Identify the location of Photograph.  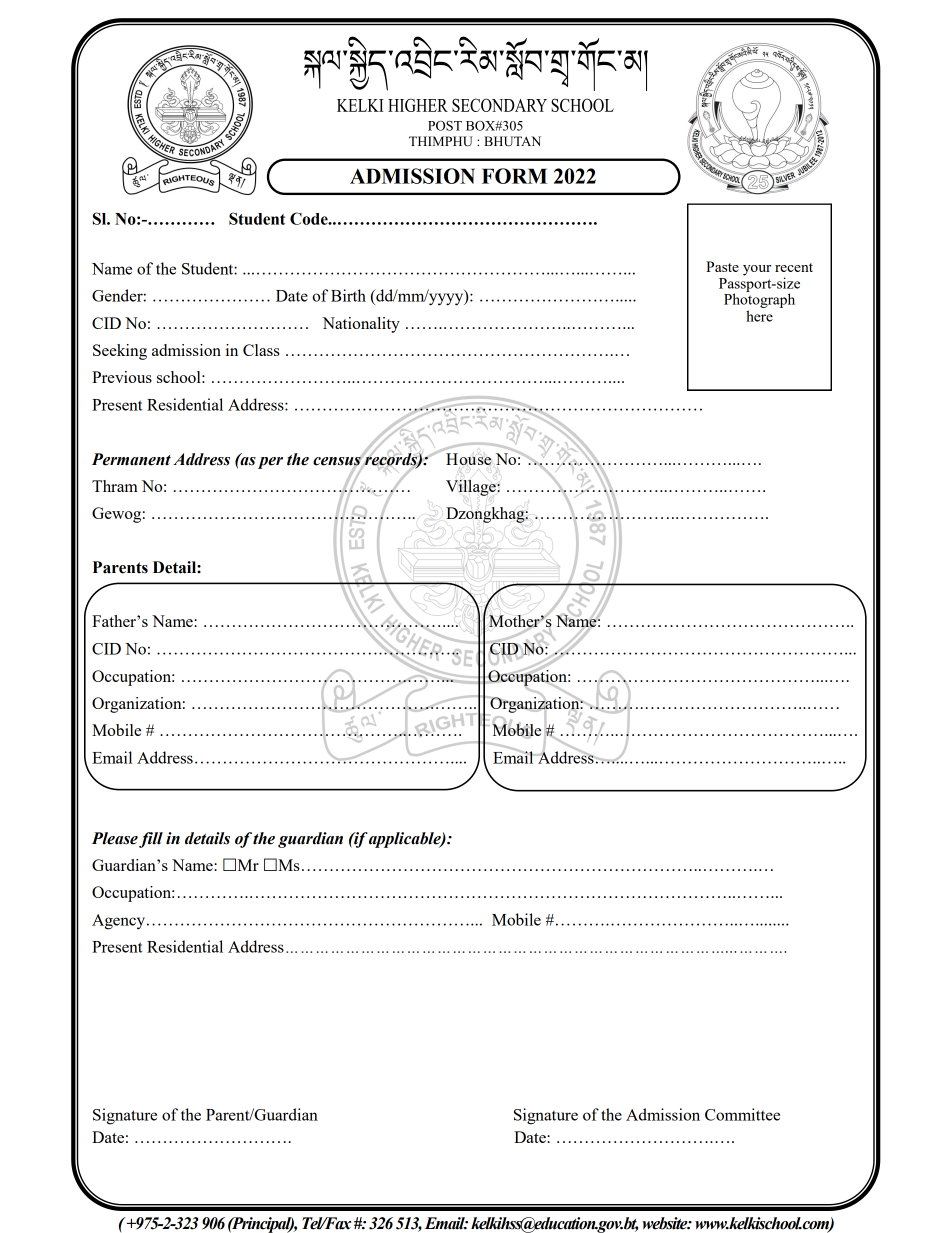
(759, 301).
